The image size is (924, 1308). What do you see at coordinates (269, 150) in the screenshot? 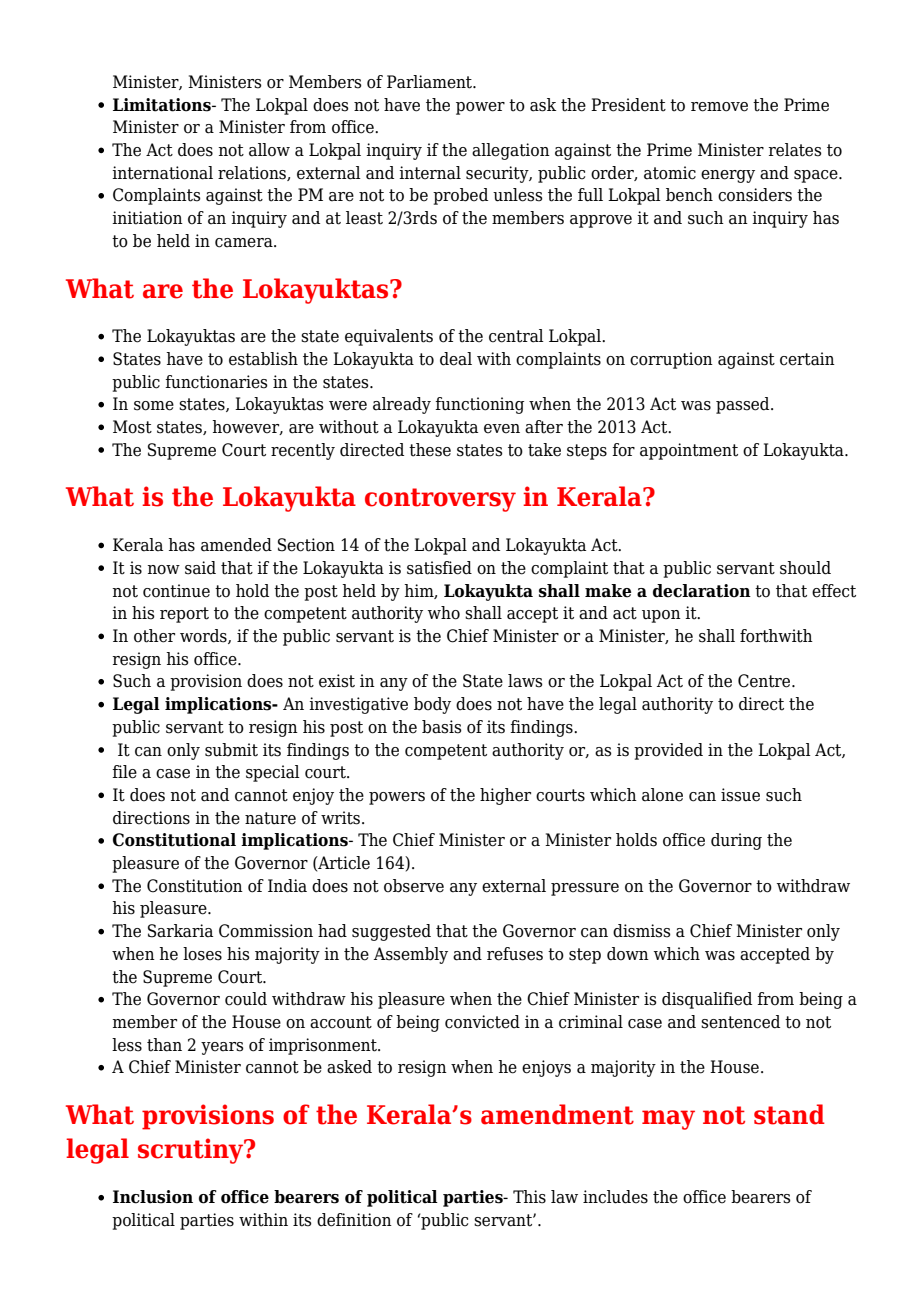
I see `allow` at bounding box center [269, 150].
